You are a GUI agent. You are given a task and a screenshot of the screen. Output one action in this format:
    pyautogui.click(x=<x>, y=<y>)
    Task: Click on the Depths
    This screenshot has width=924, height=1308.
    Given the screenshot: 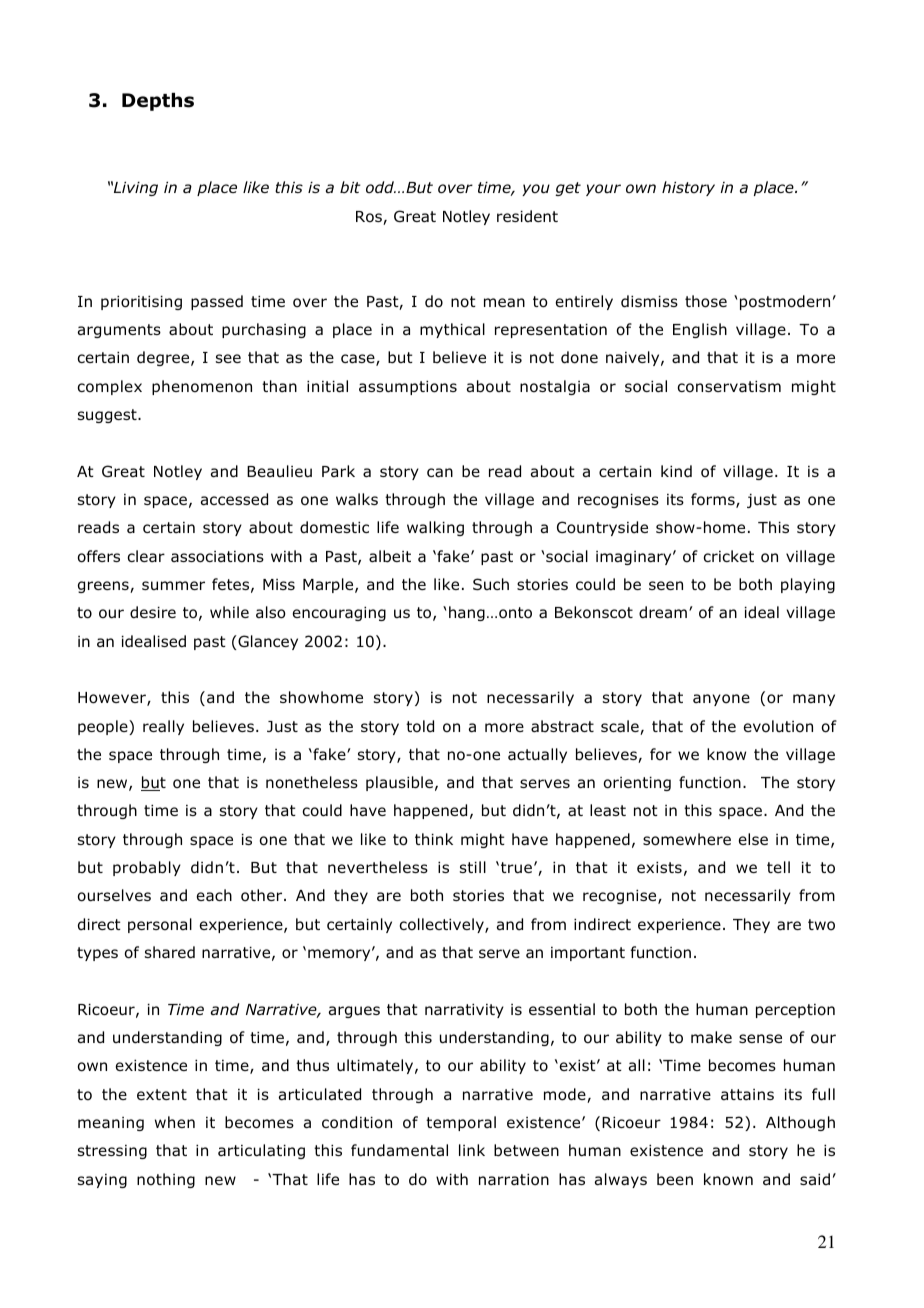 What is the action you would take?
    pyautogui.click(x=158, y=102)
